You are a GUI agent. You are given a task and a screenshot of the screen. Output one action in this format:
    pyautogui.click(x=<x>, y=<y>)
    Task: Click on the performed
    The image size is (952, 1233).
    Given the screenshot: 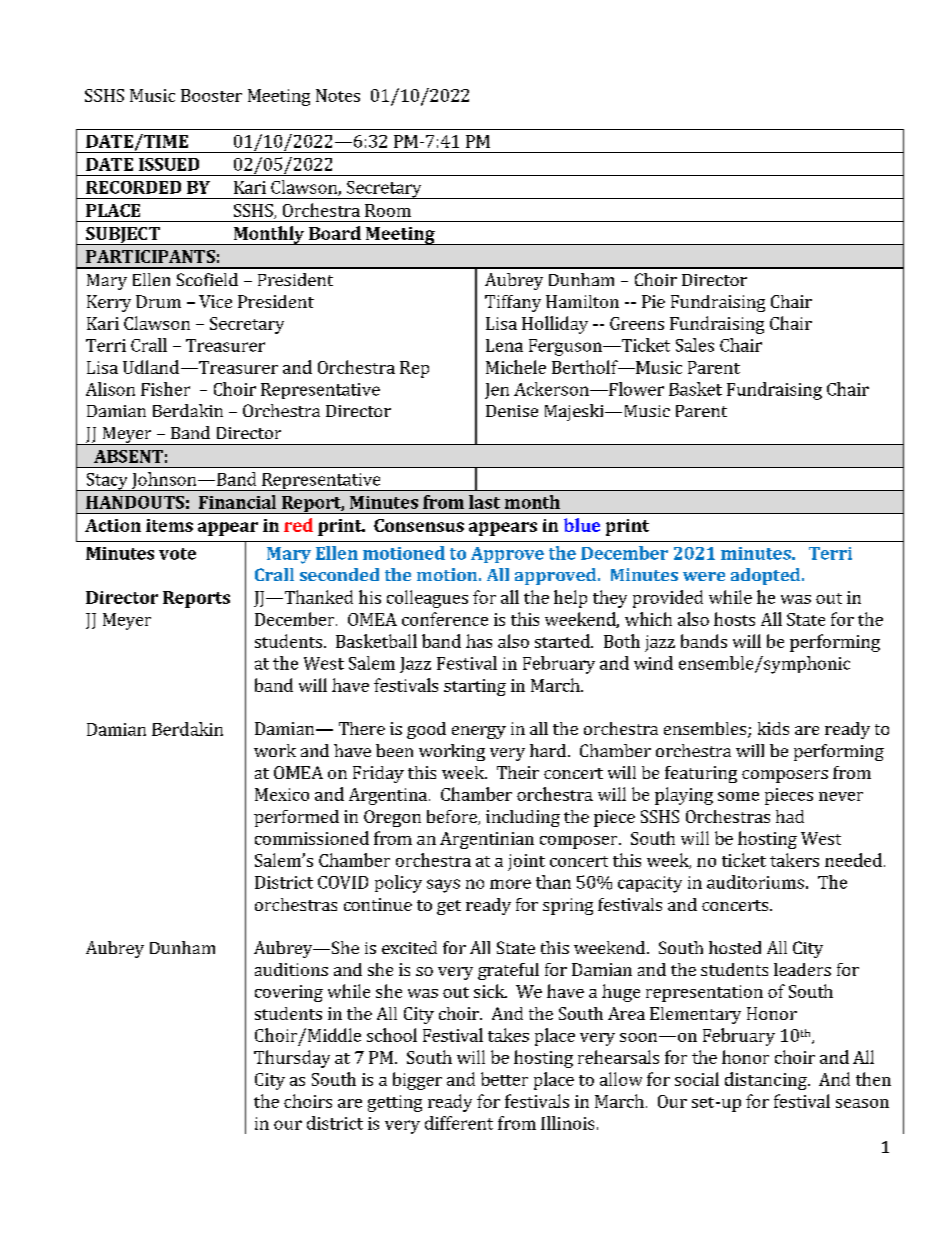 What is the action you would take?
    pyautogui.click(x=296, y=818)
